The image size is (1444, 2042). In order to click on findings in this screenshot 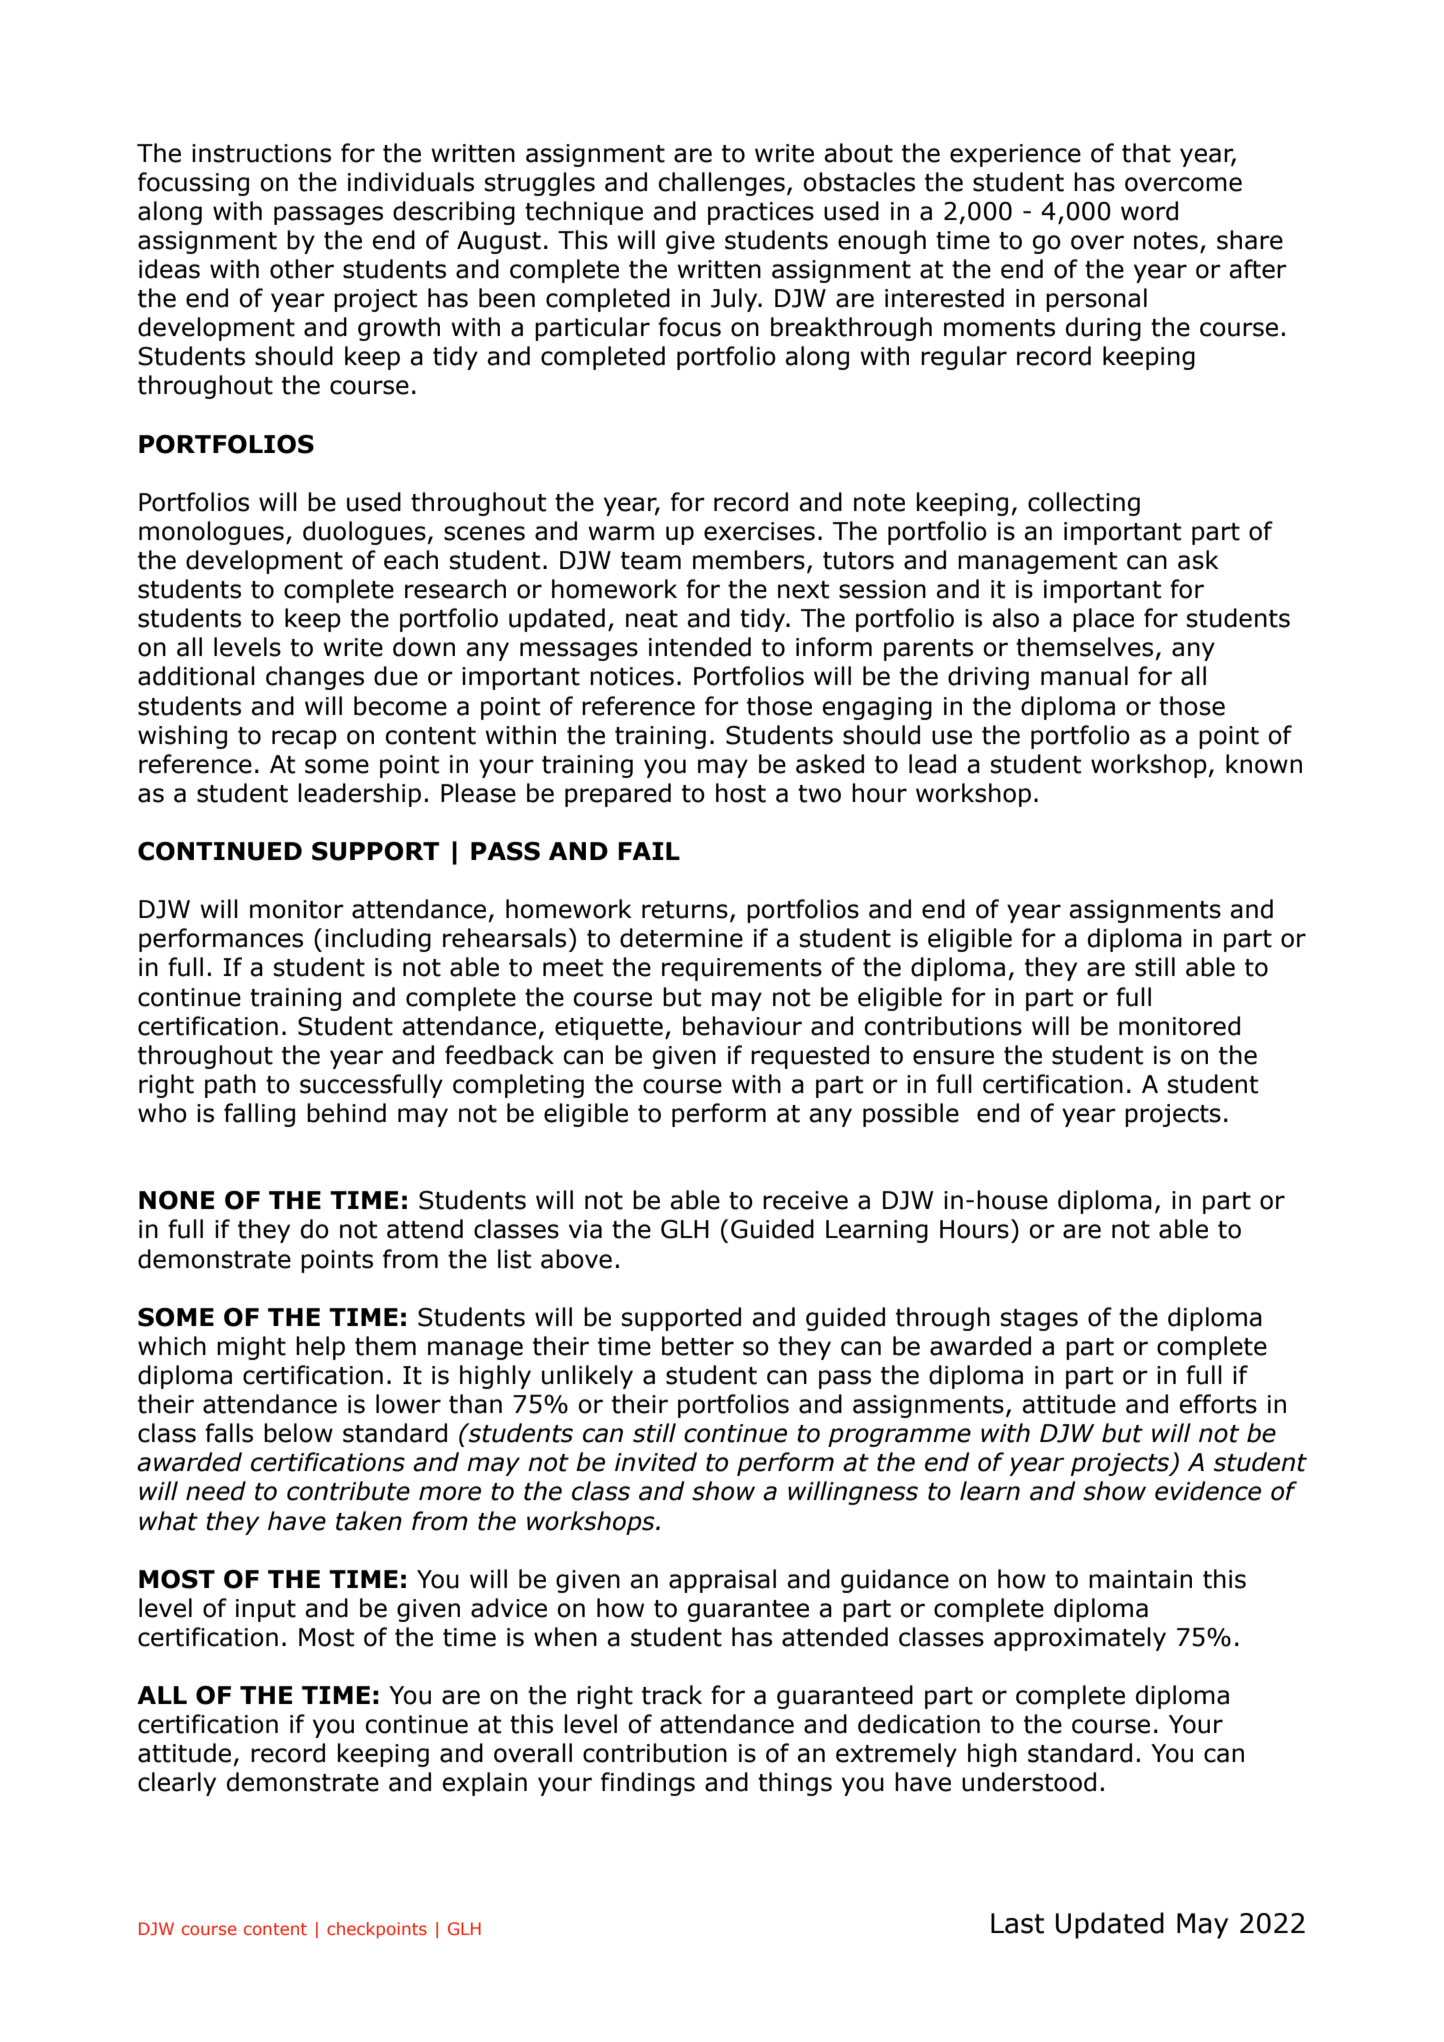, I will do `click(648, 1784)`.
